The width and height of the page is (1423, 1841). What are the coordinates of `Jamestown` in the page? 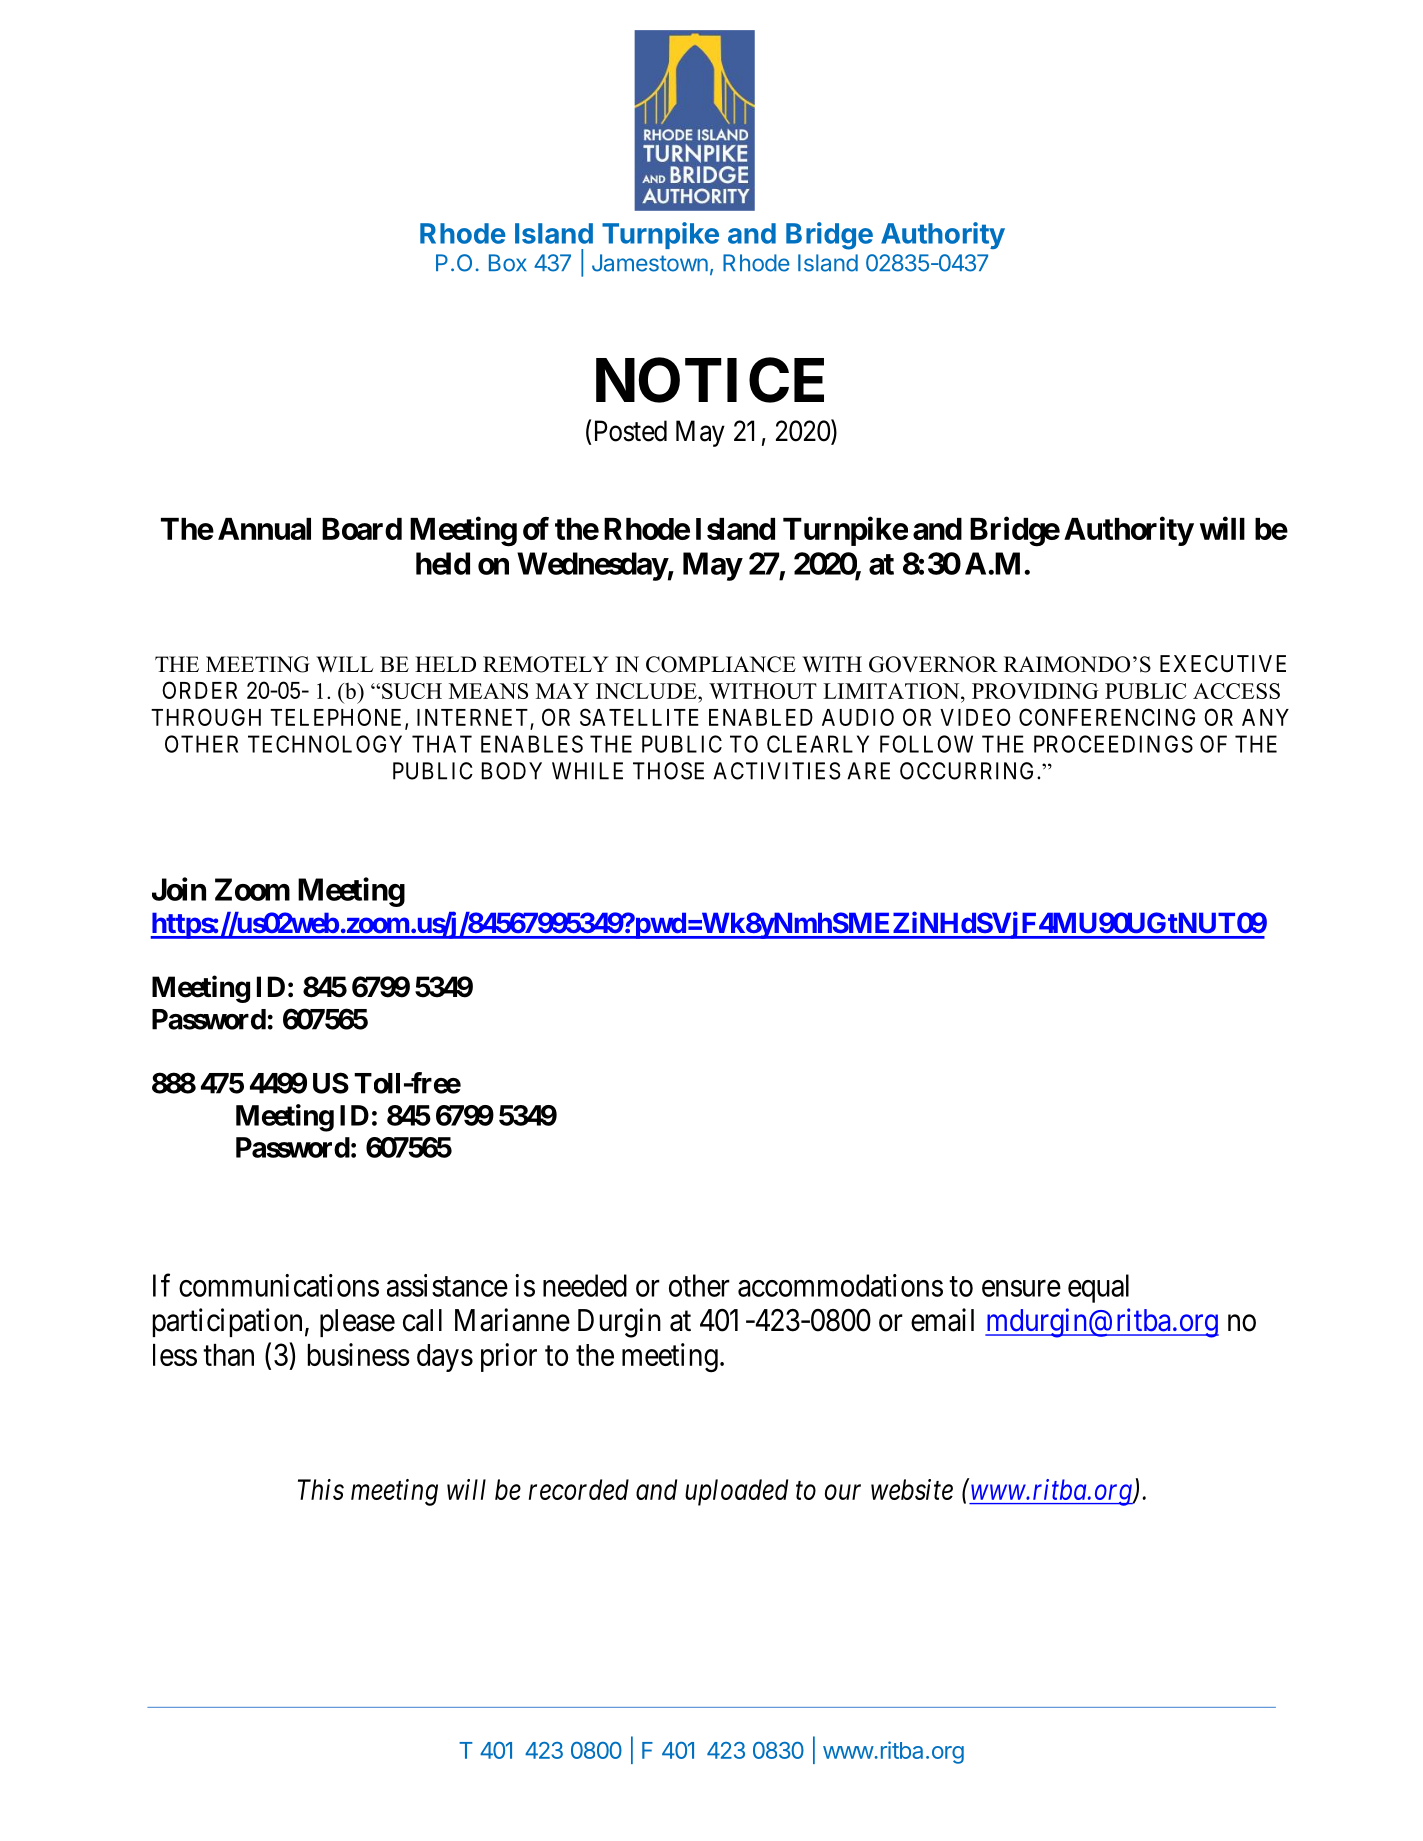 It's located at (650, 263).
